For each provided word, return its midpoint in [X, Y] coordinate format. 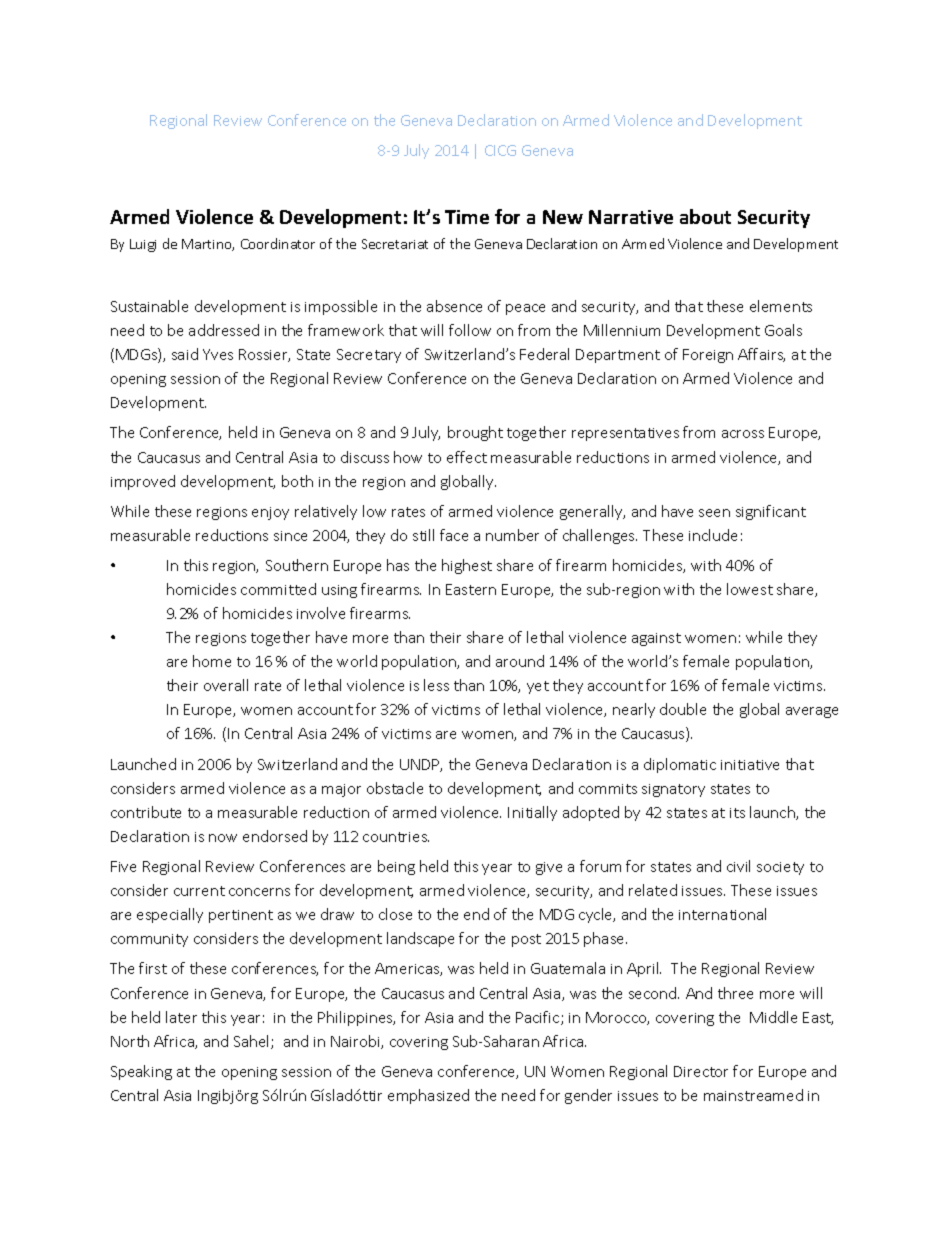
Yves [218, 354]
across [743, 434]
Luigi [143, 245]
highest [467, 566]
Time [467, 217]
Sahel [253, 1042]
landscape [420, 939]
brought [475, 433]
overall [226, 685]
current [199, 891]
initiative [750, 765]
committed [278, 589]
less [436, 685]
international [722, 914]
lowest [750, 589]
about [705, 216]
